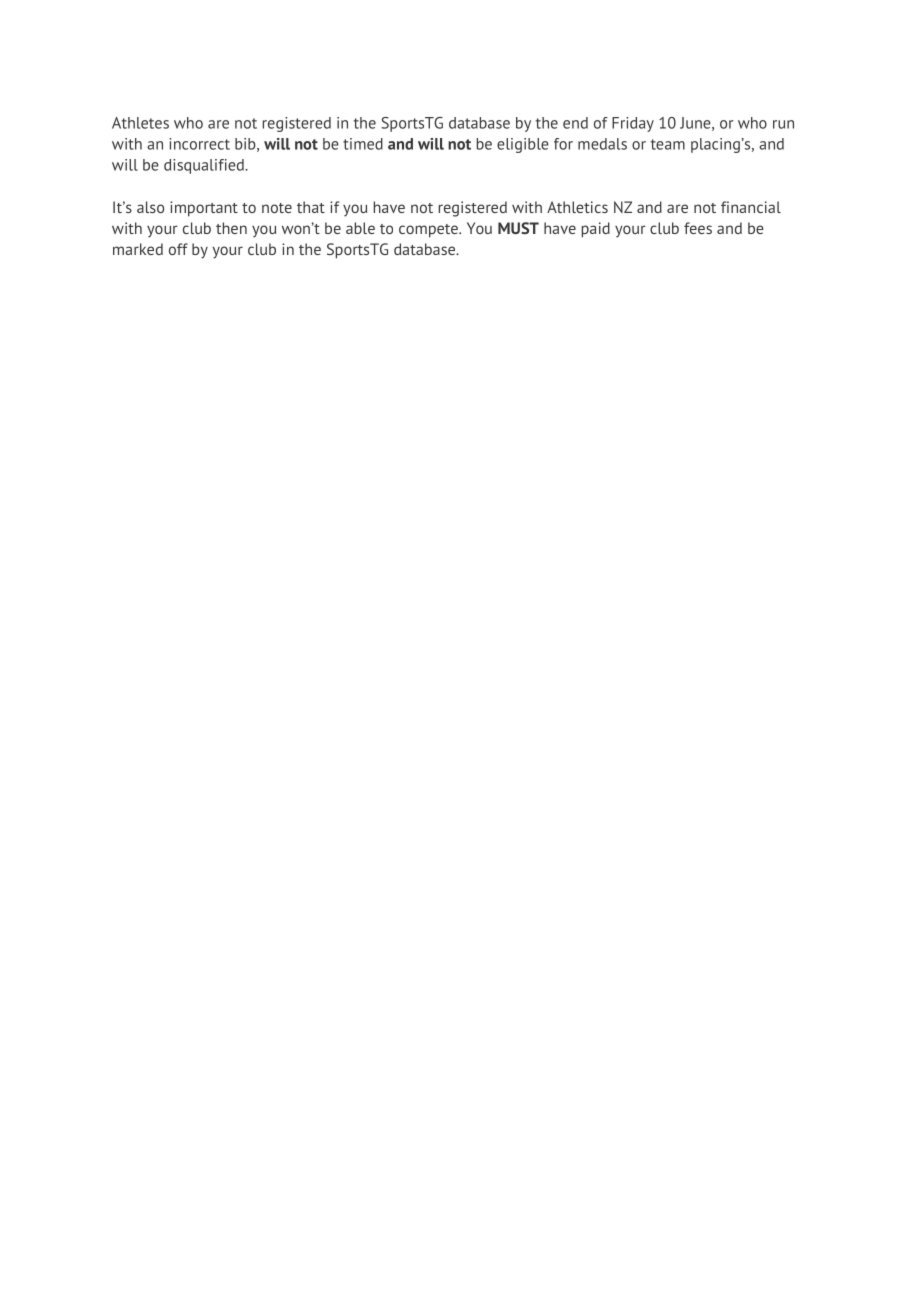 The width and height of the screenshot is (924, 1308). I want to click on Friday, so click(633, 124).
